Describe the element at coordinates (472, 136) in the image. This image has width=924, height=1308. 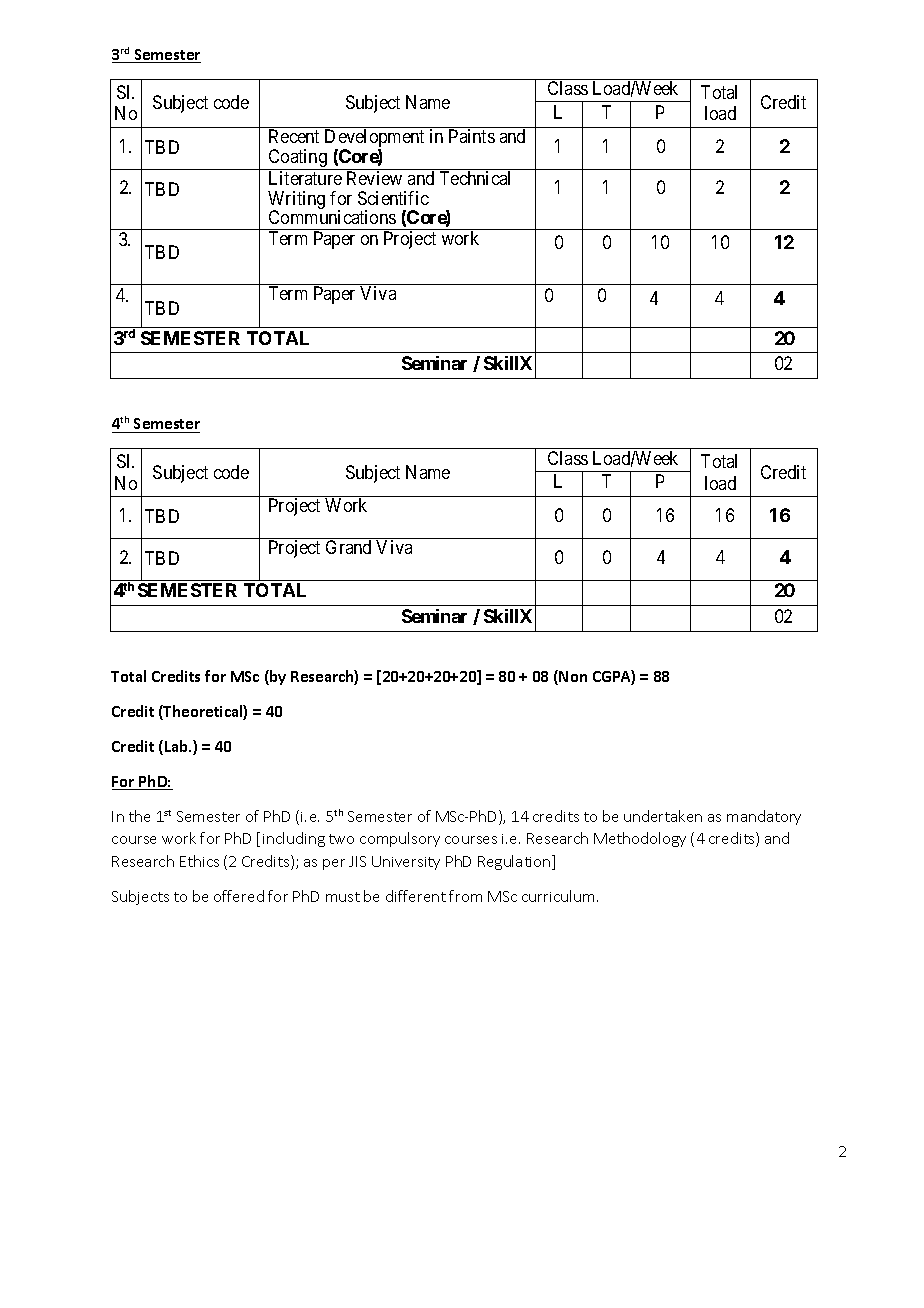
I see `Paints` at that location.
